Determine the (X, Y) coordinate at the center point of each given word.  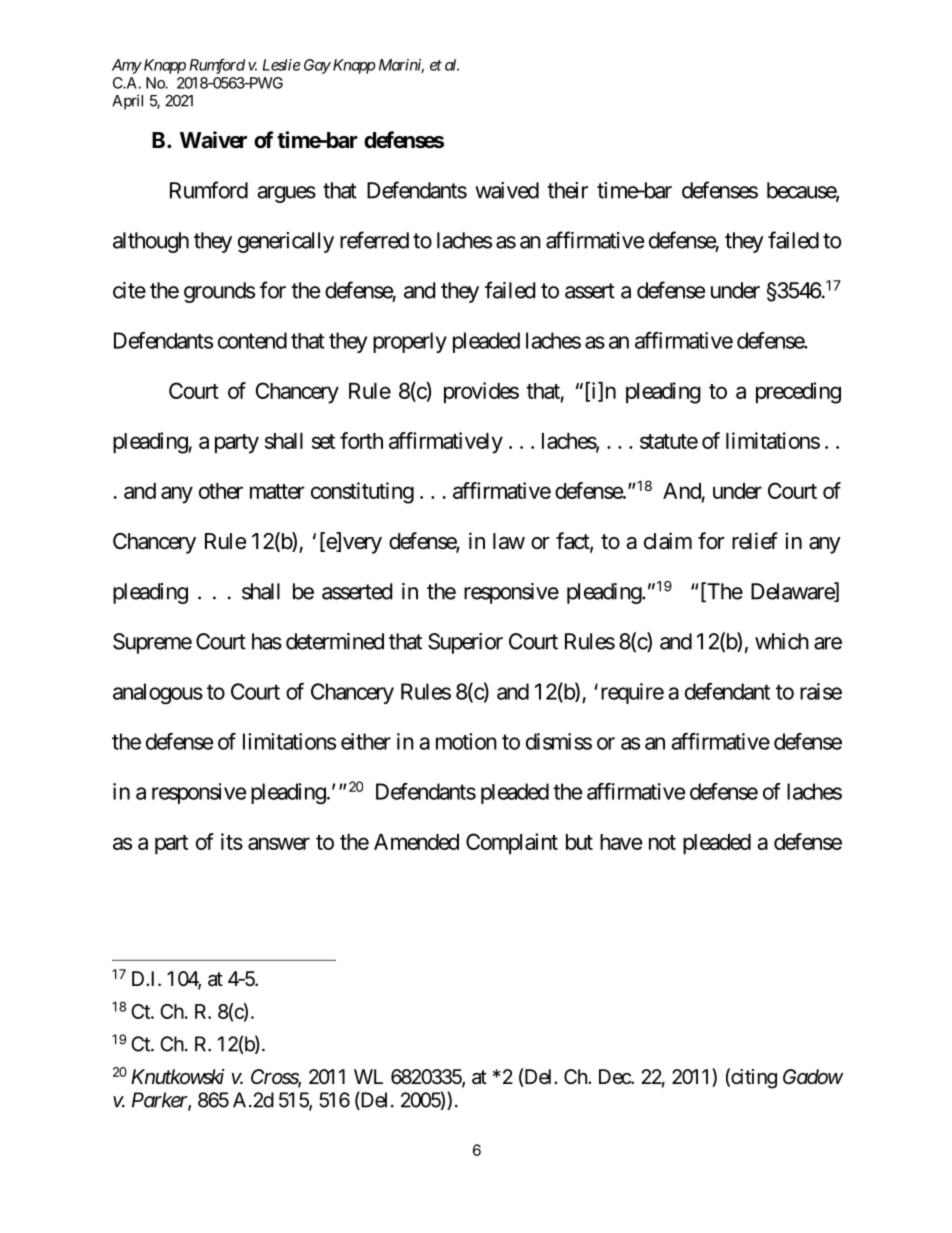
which (782, 641)
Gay (317, 66)
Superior (465, 643)
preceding (798, 393)
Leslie (281, 65)
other (221, 491)
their (567, 190)
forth (361, 440)
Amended (416, 842)
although (151, 242)
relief (755, 541)
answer (279, 843)
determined (335, 641)
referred (374, 240)
